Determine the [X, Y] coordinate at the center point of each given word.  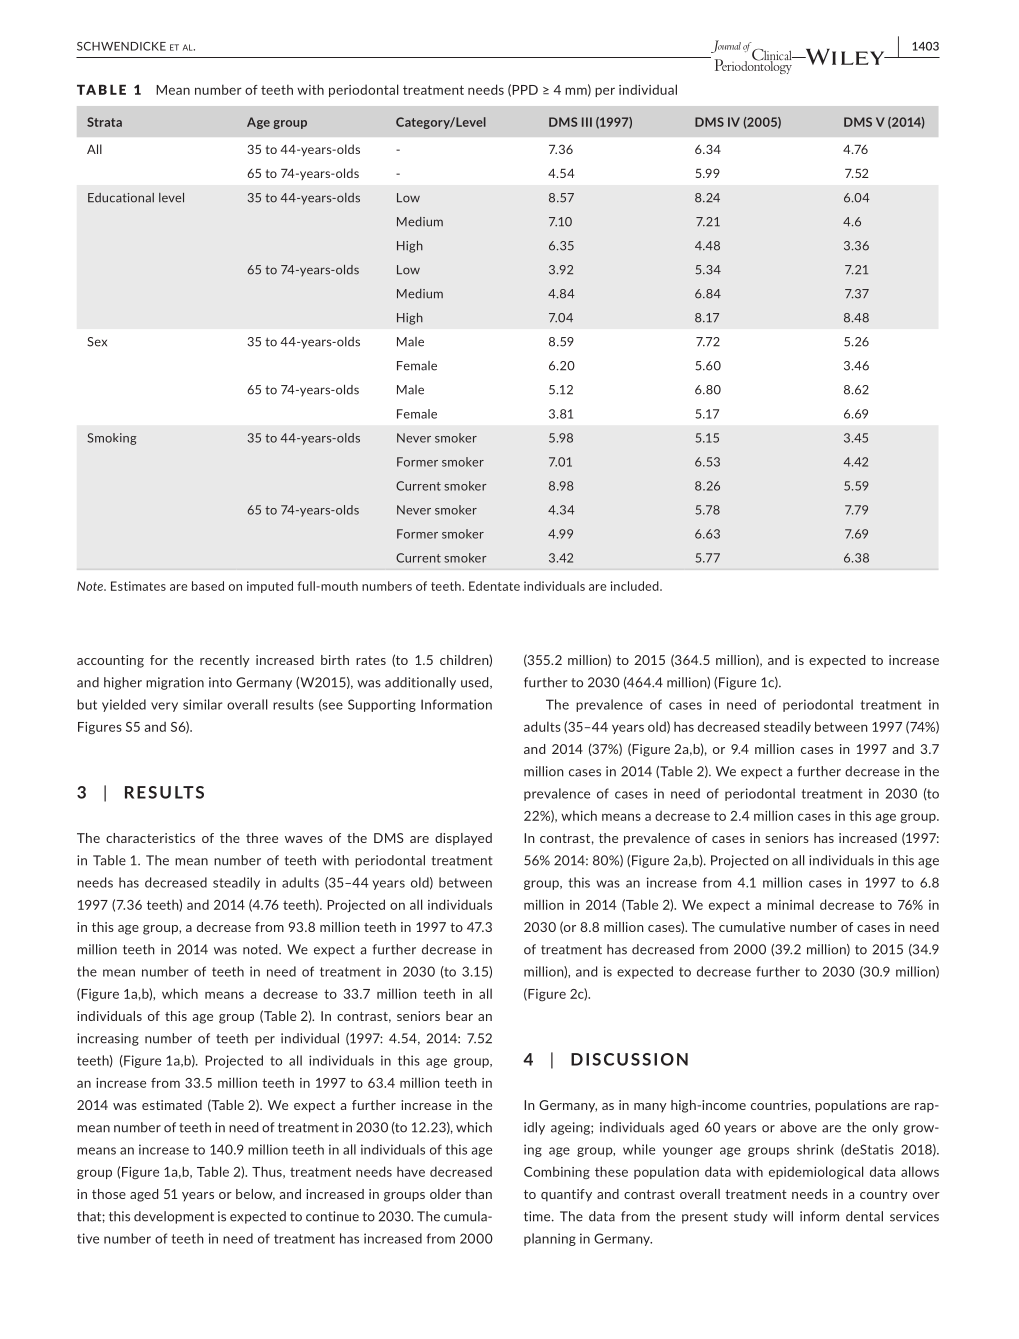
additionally [420, 683]
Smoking [112, 439]
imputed [270, 587]
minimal [790, 904]
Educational [121, 198]
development [174, 1217]
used [476, 683]
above [798, 1127]
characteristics [150, 838]
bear [459, 1016]
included [636, 586]
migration [175, 683]
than [478, 1194]
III [587, 122]
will [783, 1216]
